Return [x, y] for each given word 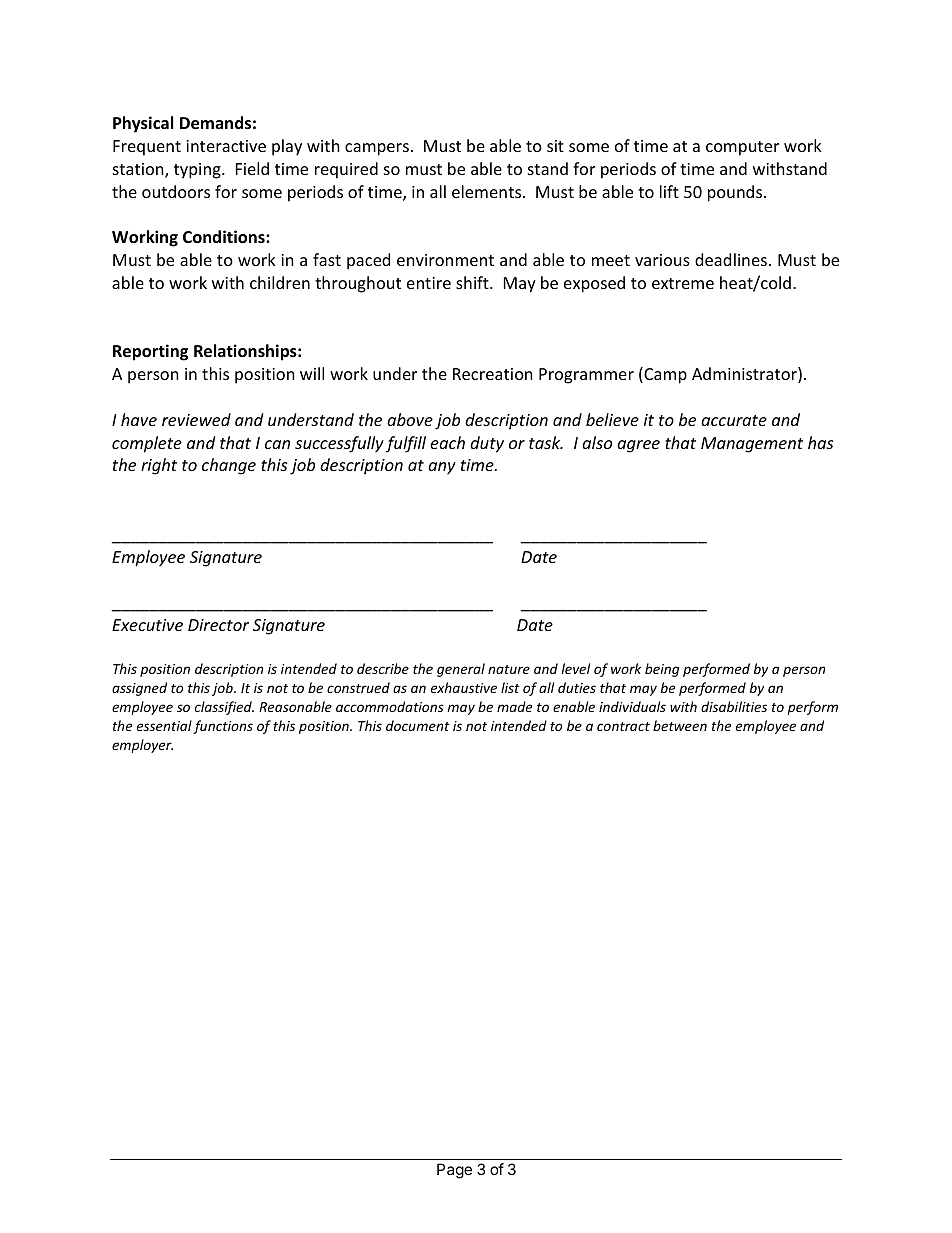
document [418, 725]
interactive [226, 146]
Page [454, 1171]
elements [488, 191]
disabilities [734, 706]
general [461, 670]
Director [218, 625]
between [680, 725]
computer [742, 148]
